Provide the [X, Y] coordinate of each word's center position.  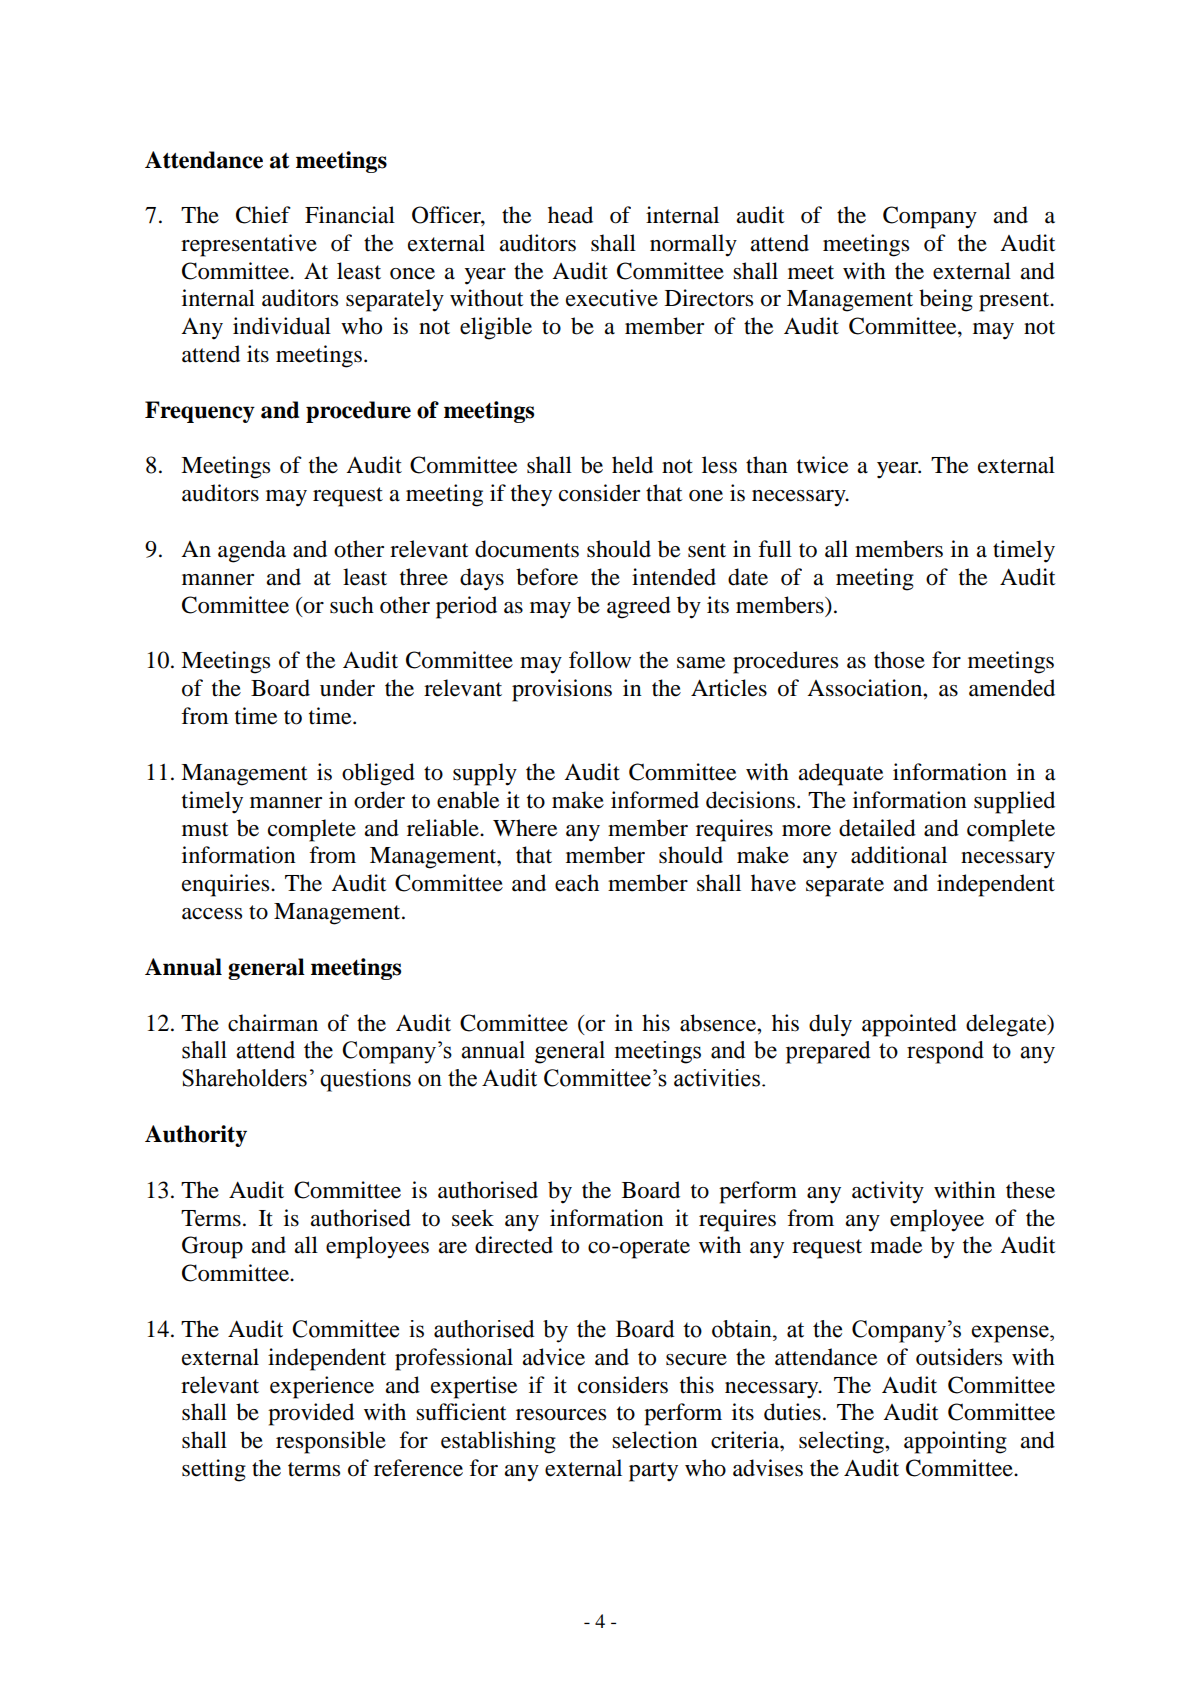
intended [674, 577]
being [946, 300]
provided [311, 1414]
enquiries [227, 885]
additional [899, 855]
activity [888, 1192]
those [899, 660]
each [577, 883]
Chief [263, 215]
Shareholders [244, 1078]
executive [612, 298]
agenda [252, 551]
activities [717, 1078]
